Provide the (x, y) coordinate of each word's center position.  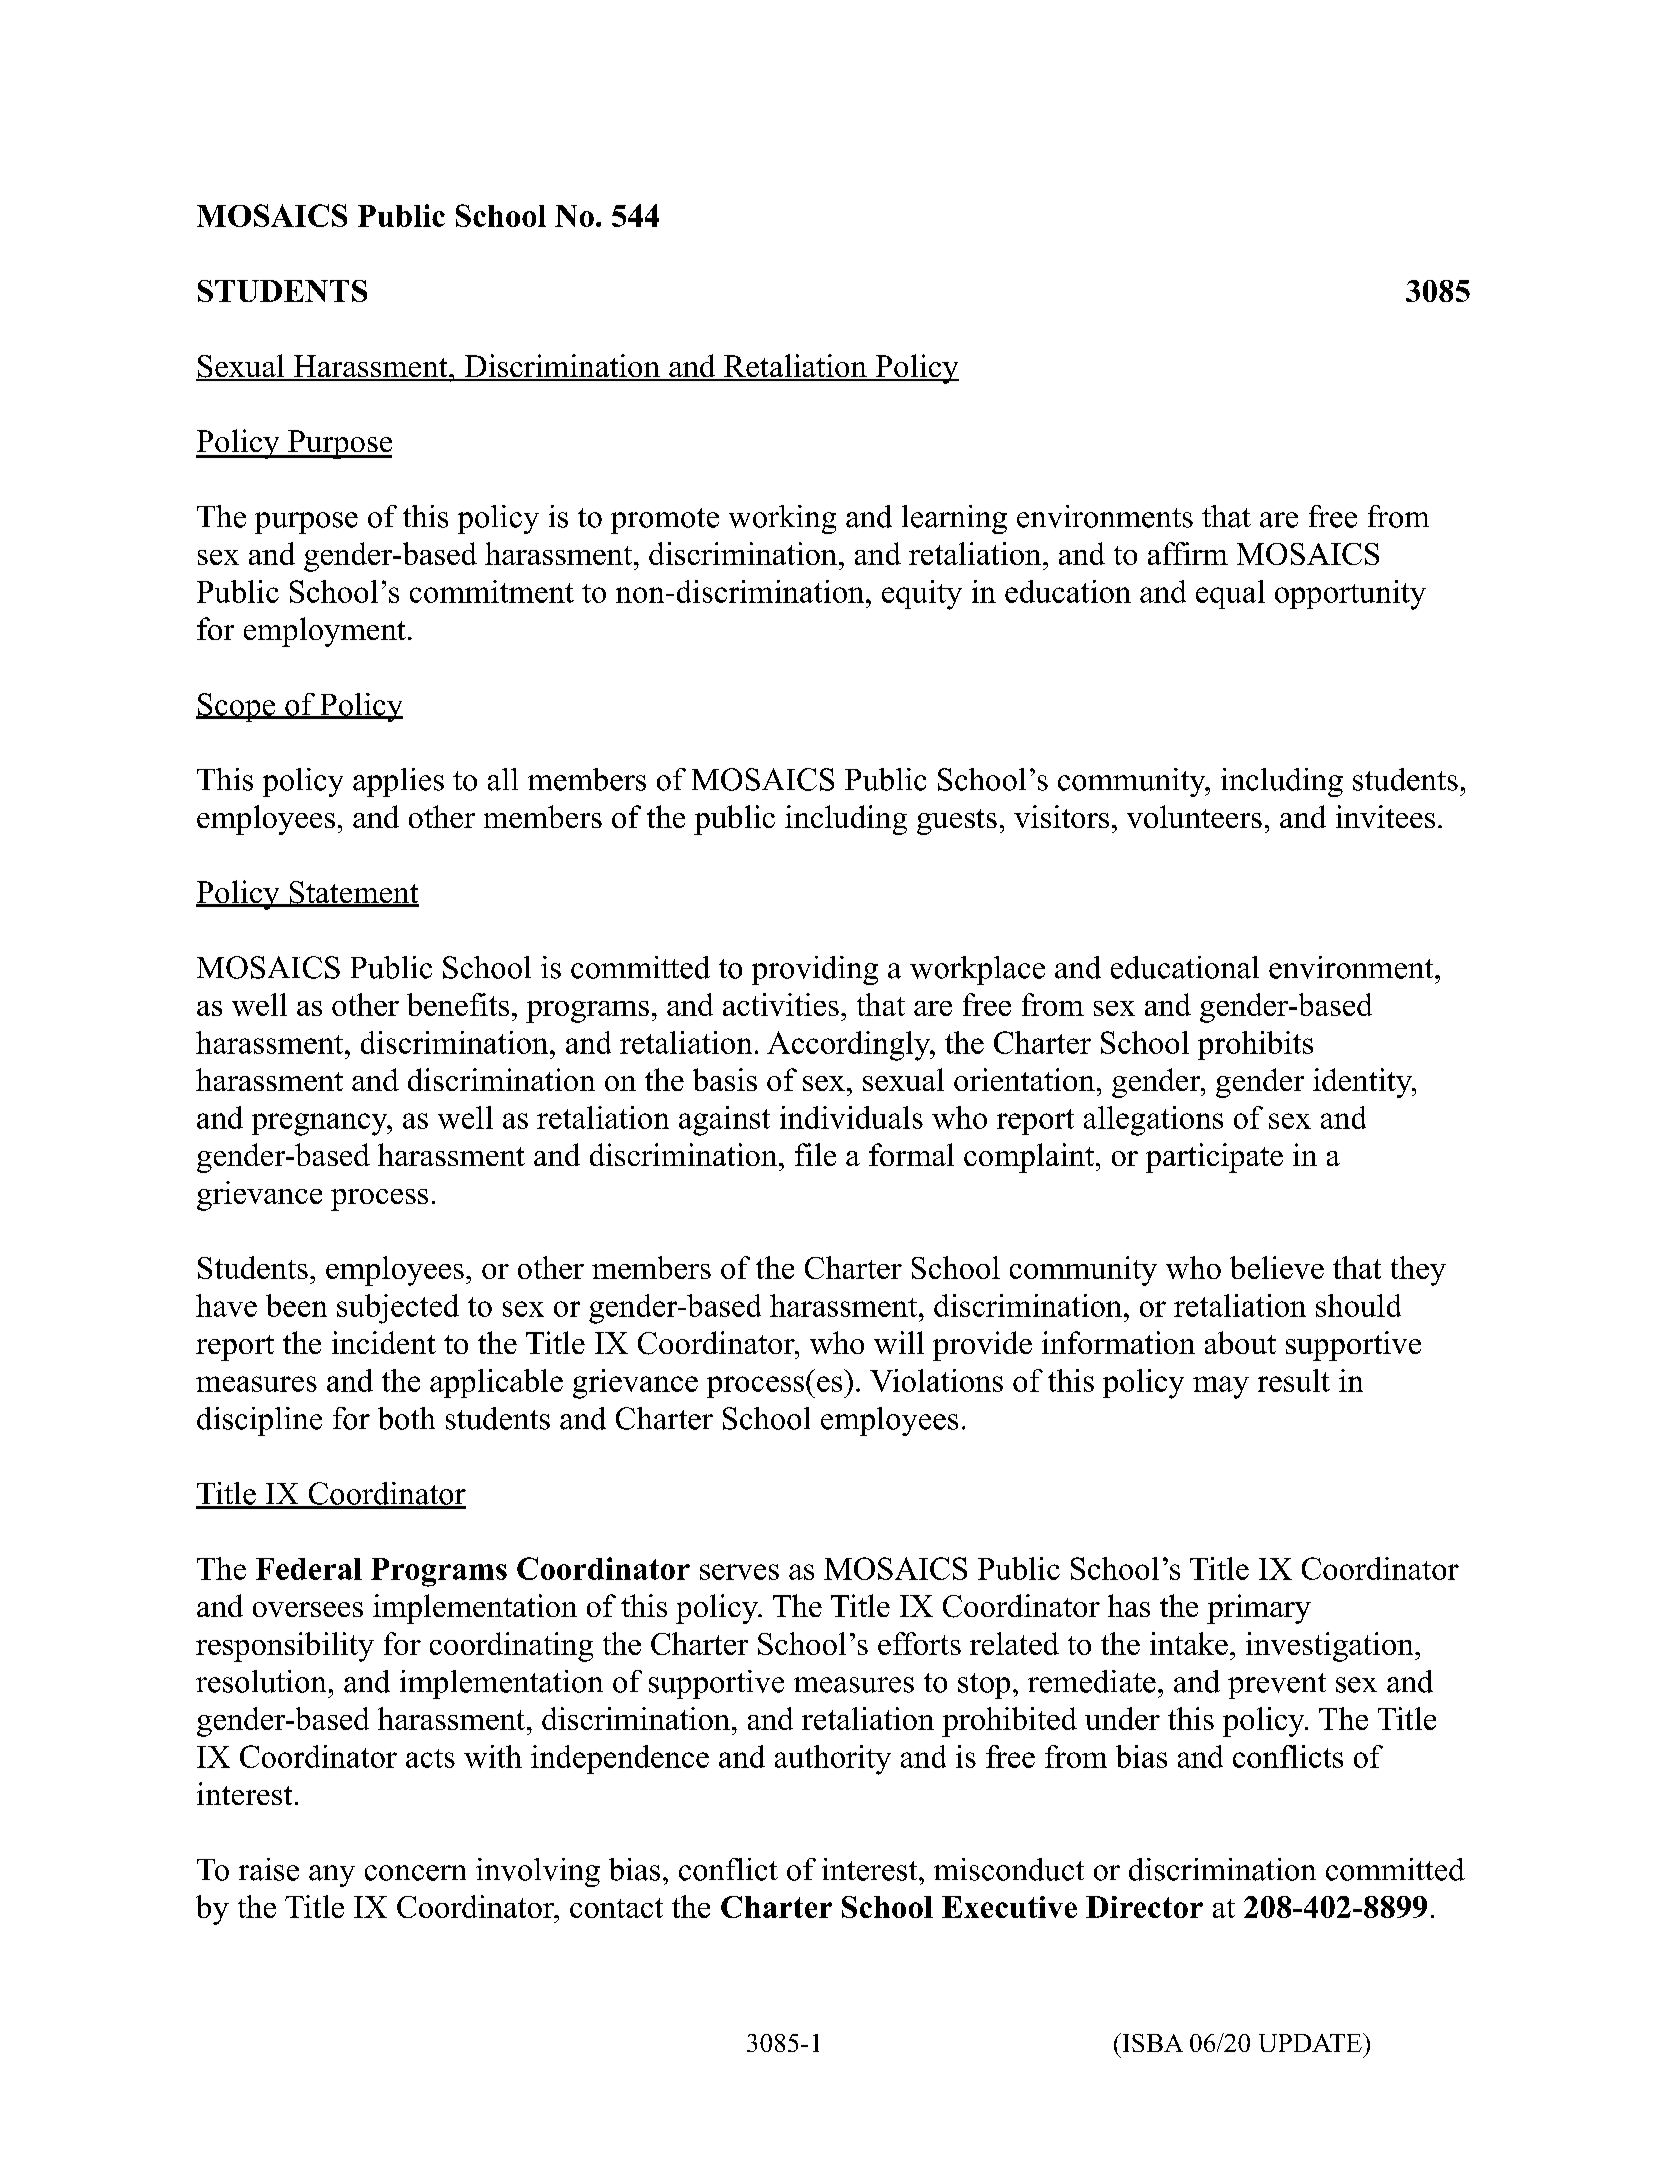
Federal (309, 1569)
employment (325, 632)
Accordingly (850, 1046)
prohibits (1255, 1045)
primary (1259, 1609)
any (332, 1876)
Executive (1009, 1907)
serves (739, 1572)
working (782, 519)
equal (1230, 594)
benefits (458, 1004)
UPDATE (1311, 2042)
